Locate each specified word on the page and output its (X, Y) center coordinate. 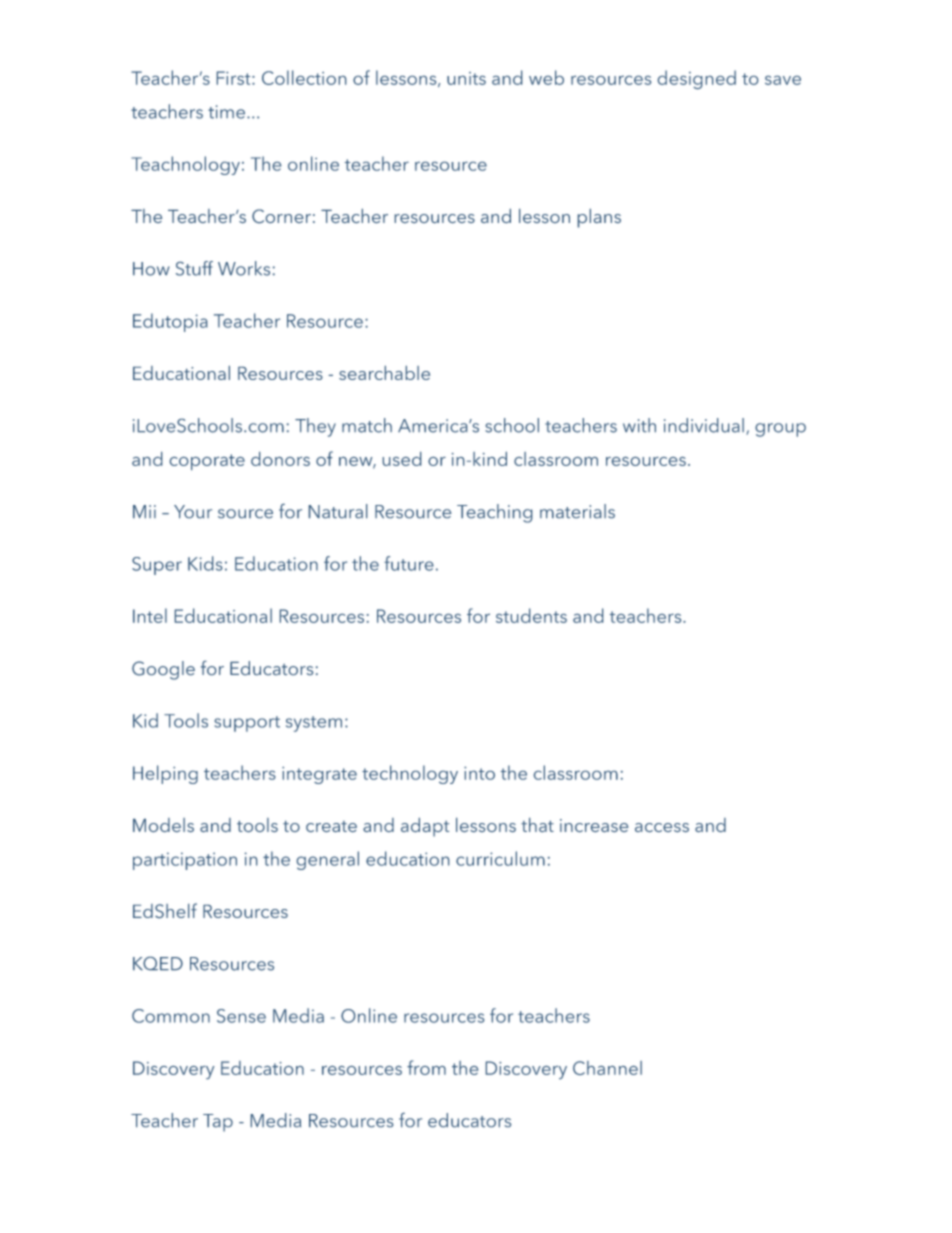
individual (704, 425)
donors (280, 459)
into (479, 773)
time (226, 112)
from (426, 1067)
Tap (218, 1123)
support (247, 724)
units (466, 78)
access (662, 827)
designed (697, 79)
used (402, 459)
